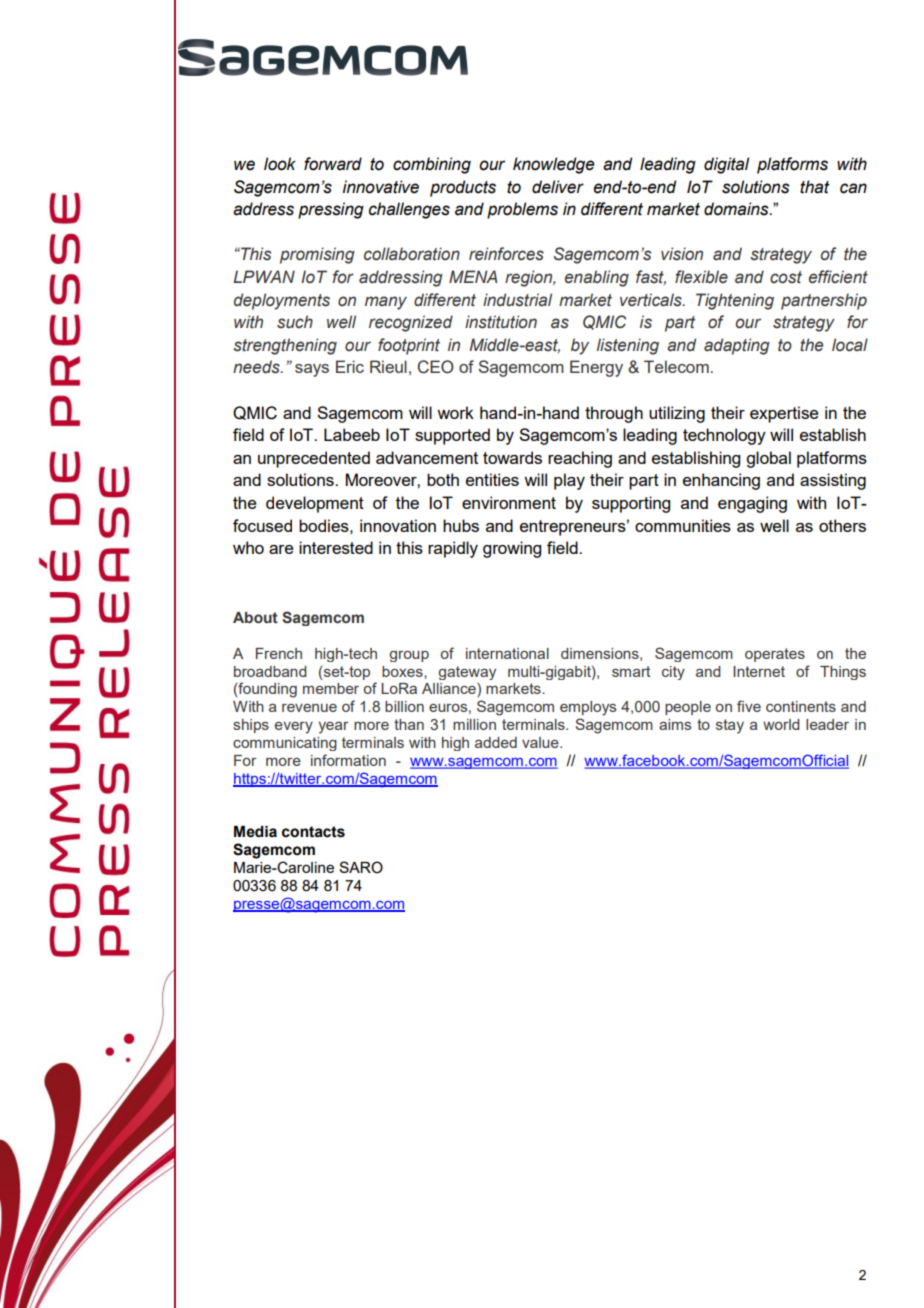  Describe the element at coordinates (569, 481) in the screenshot. I see `play` at that location.
